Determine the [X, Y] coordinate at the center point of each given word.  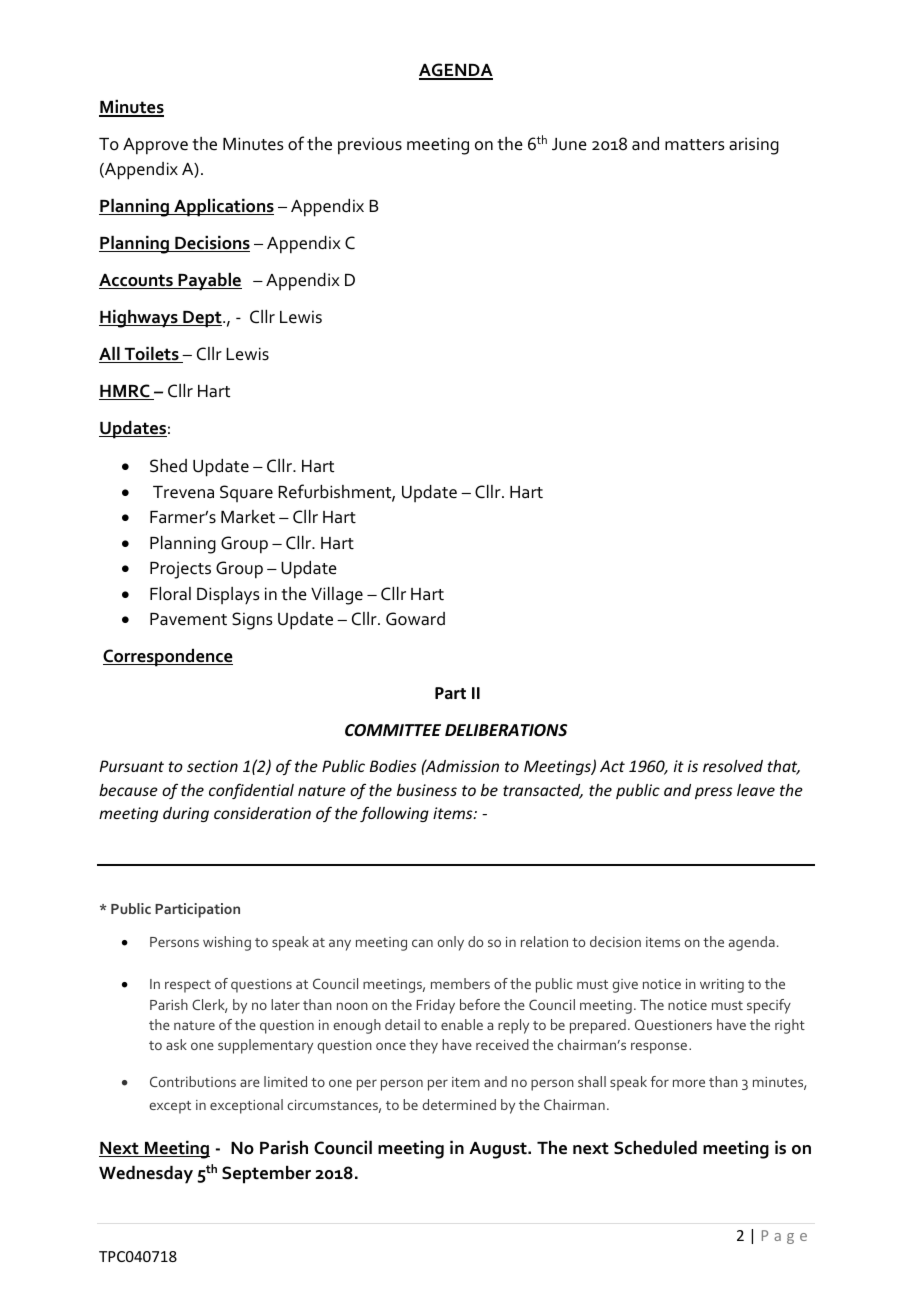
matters [695, 145]
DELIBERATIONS [506, 730]
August [499, 1150]
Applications [223, 208]
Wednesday [146, 1175]
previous [370, 146]
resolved [733, 766]
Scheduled [655, 1148]
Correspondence [168, 658]
